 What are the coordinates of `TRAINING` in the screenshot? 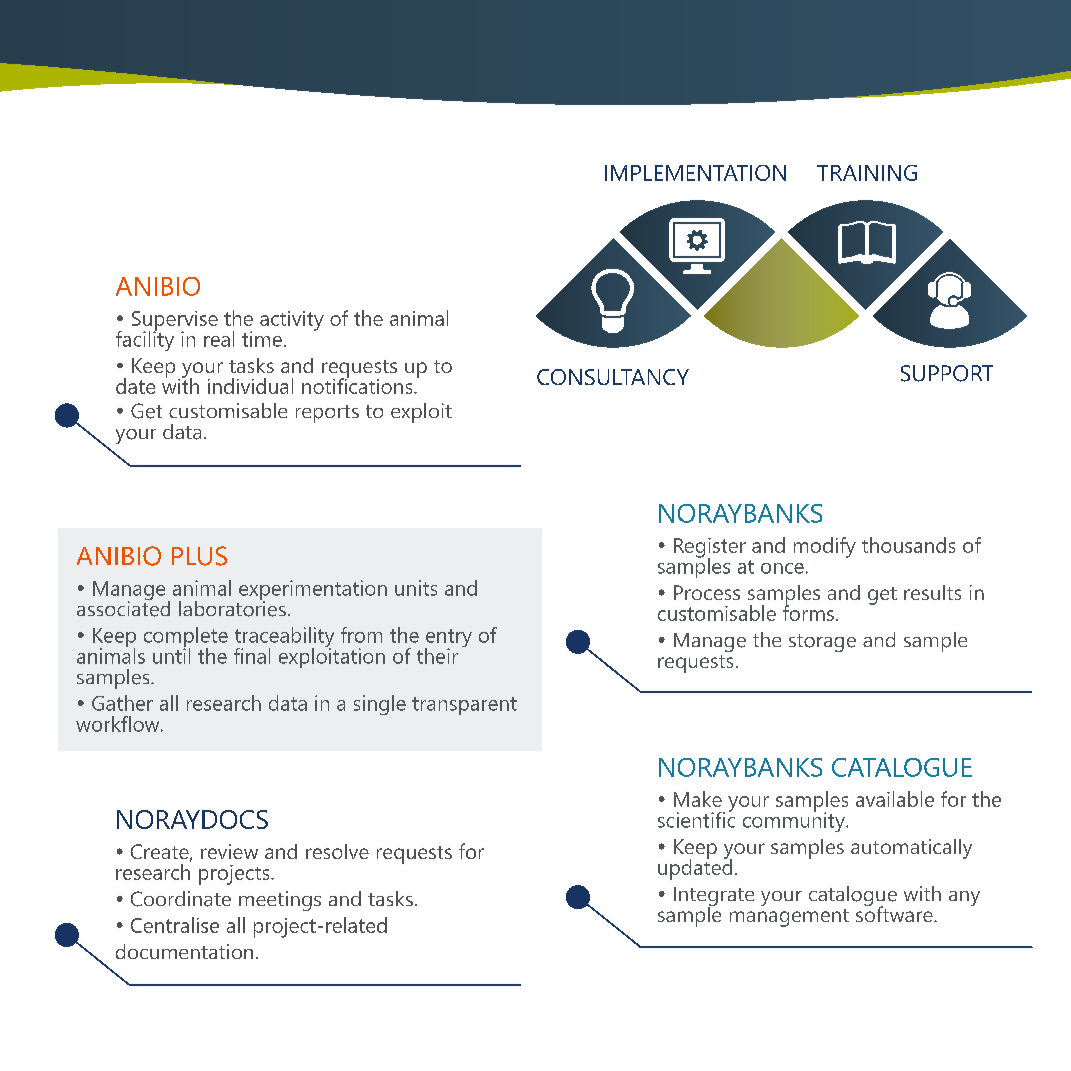 It's located at (867, 173).
